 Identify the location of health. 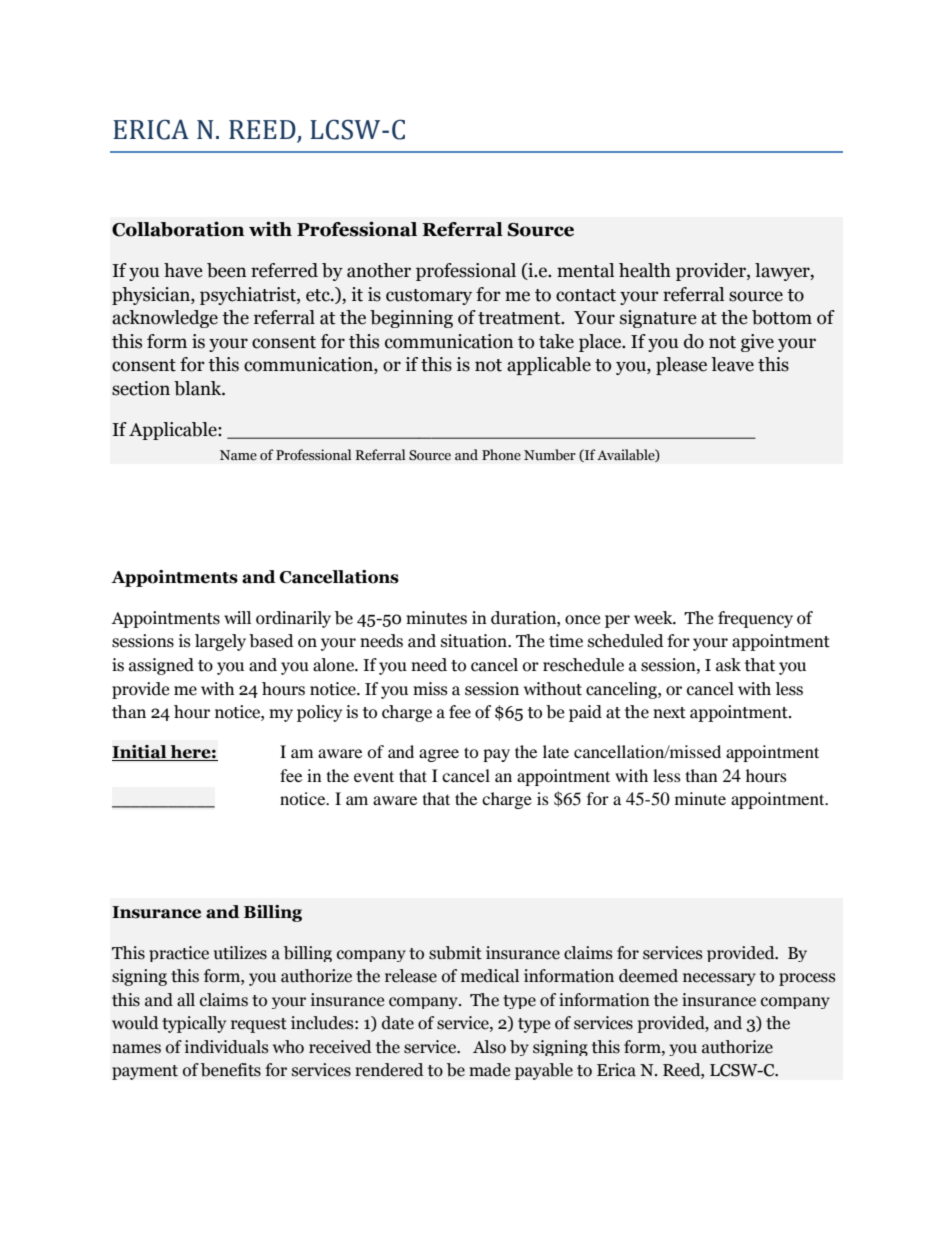
(645, 270).
